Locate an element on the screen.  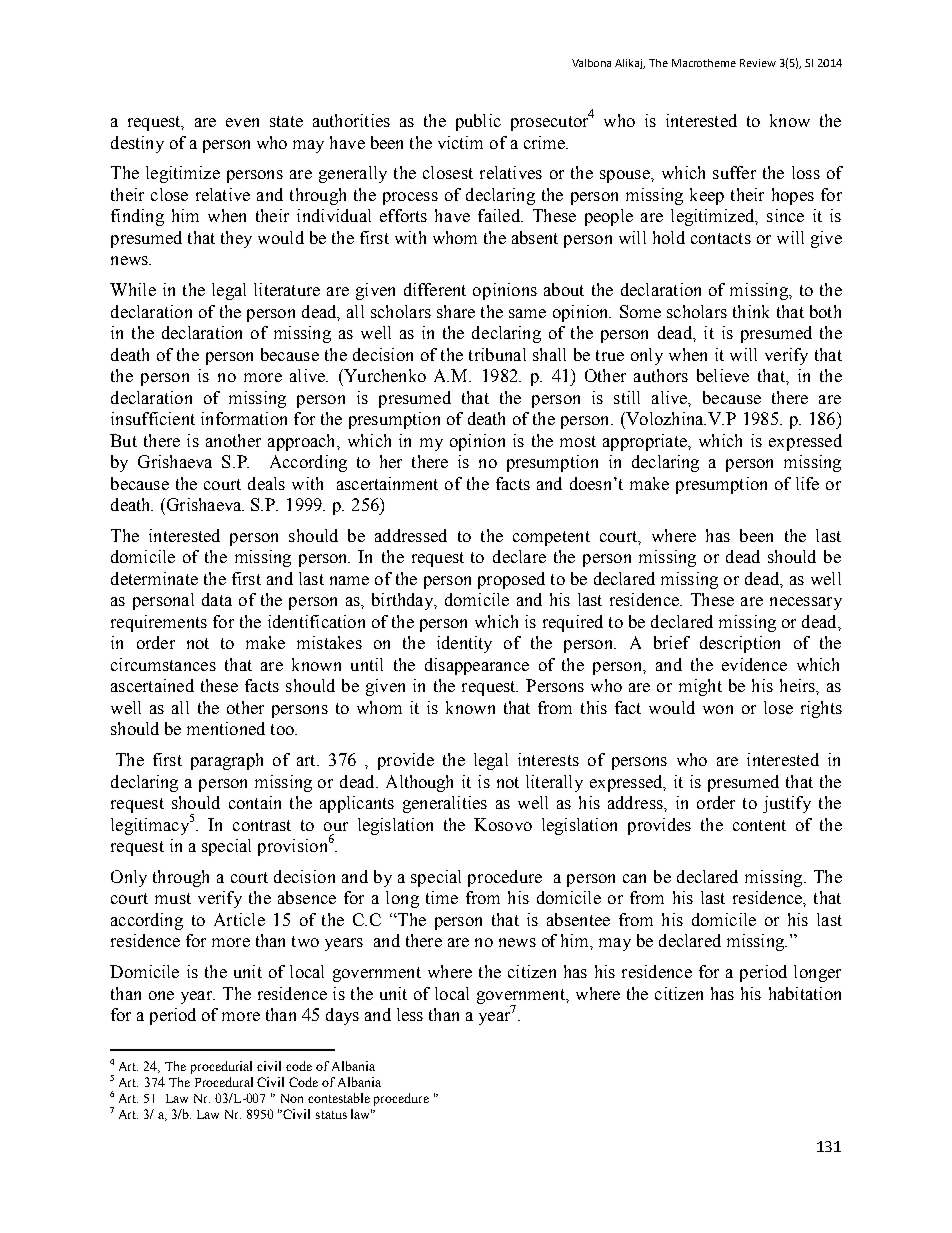
think is located at coordinates (751, 311).
